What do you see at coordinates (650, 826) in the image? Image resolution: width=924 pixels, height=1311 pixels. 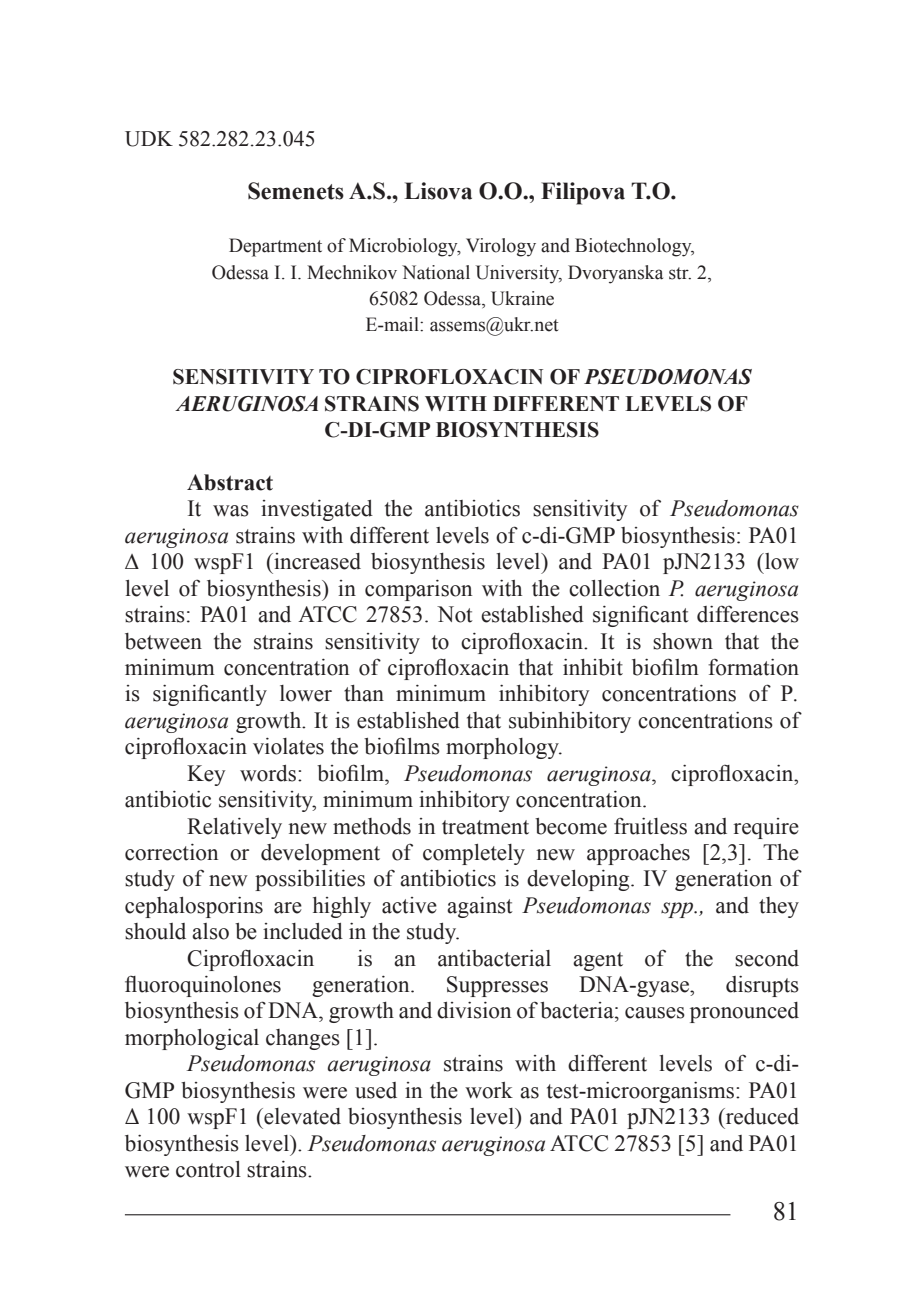 I see `fruitless` at bounding box center [650, 826].
